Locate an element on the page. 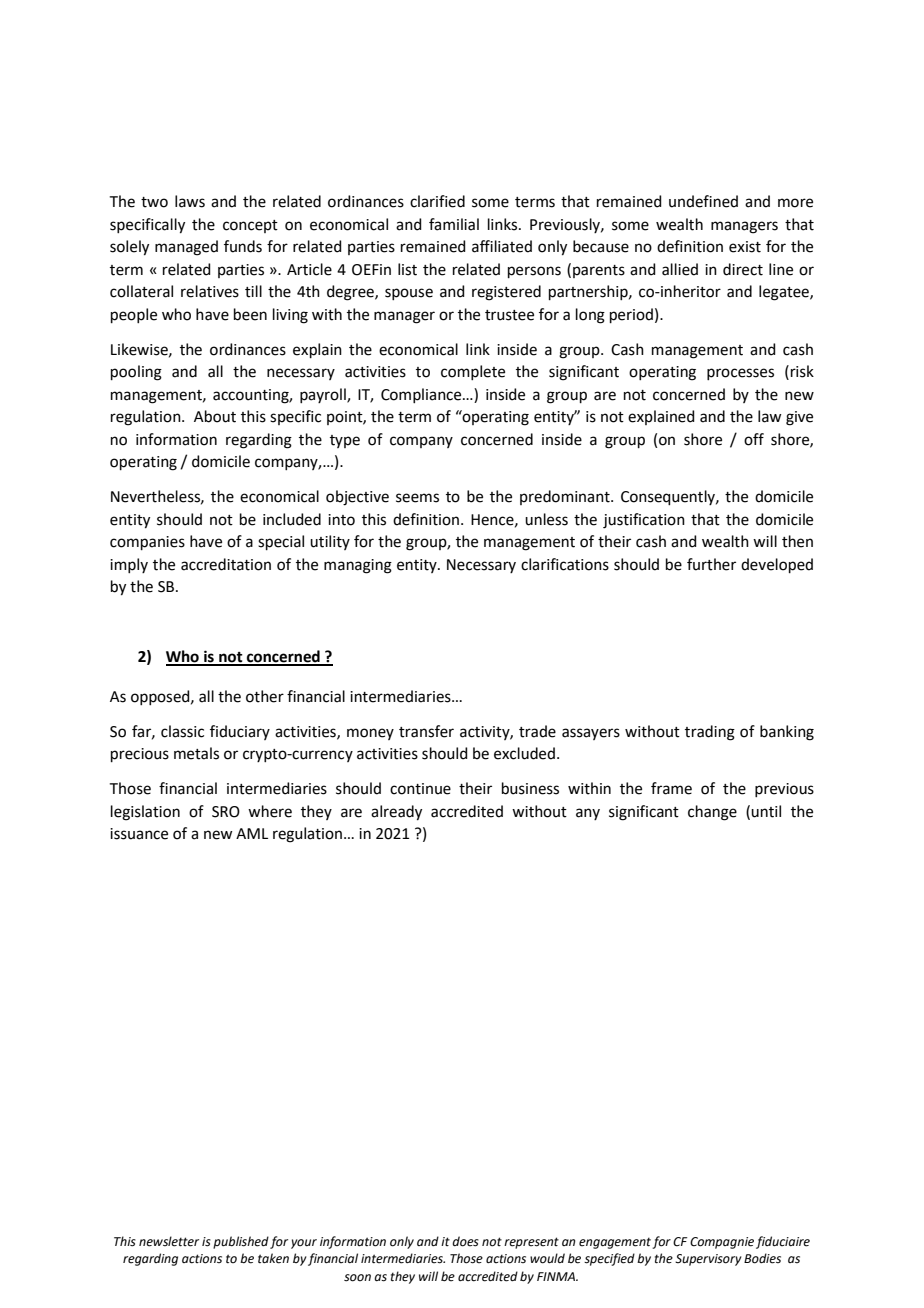 The image size is (924, 1308). published is located at coordinates (241, 1242).
